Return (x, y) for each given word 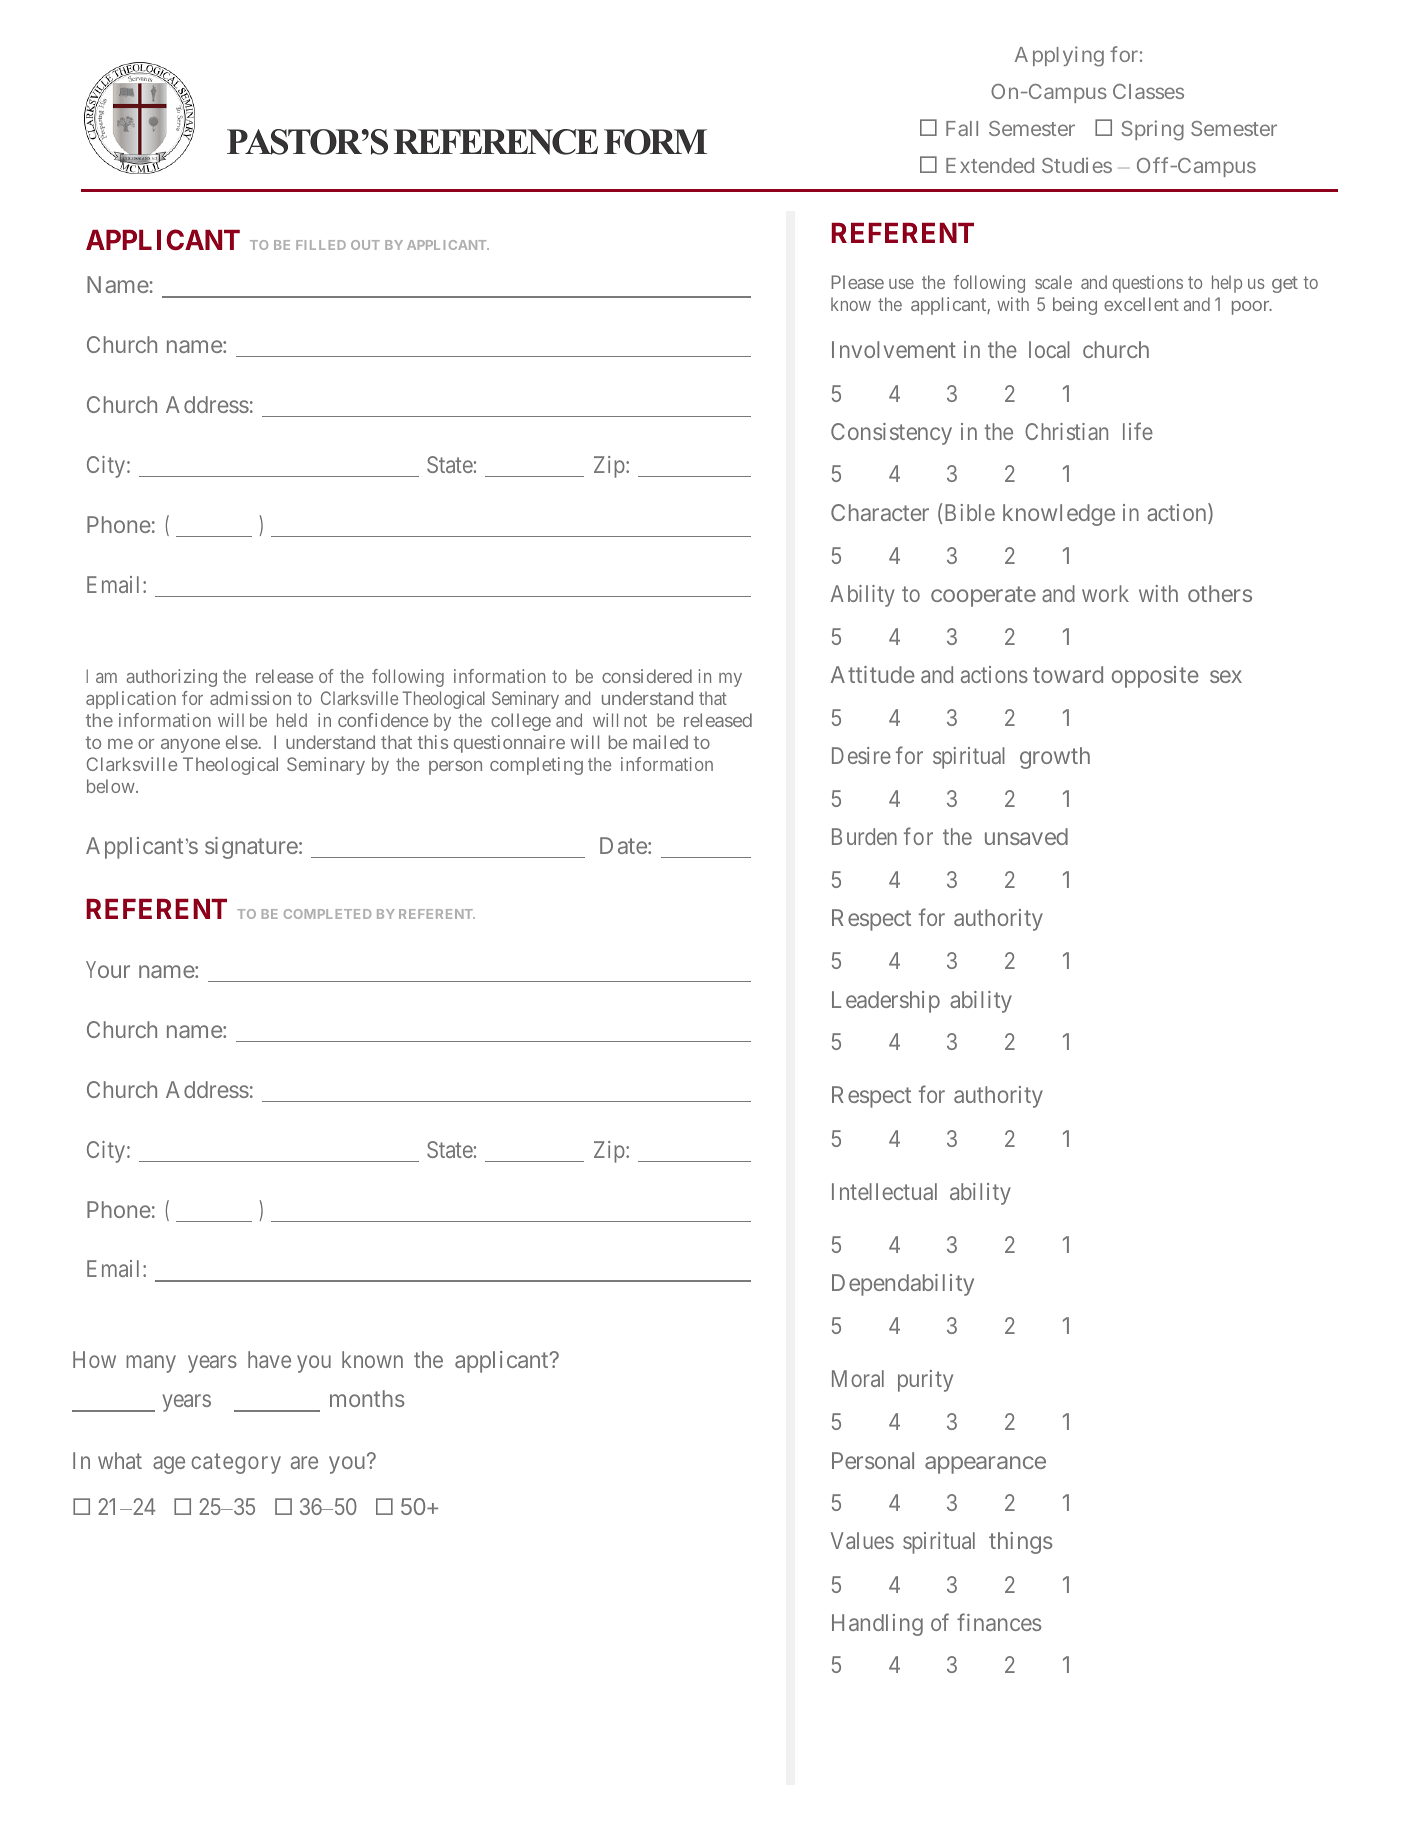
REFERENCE (496, 142)
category (236, 1463)
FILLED (321, 245)
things (1021, 1543)
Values (862, 1540)
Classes (1148, 91)
